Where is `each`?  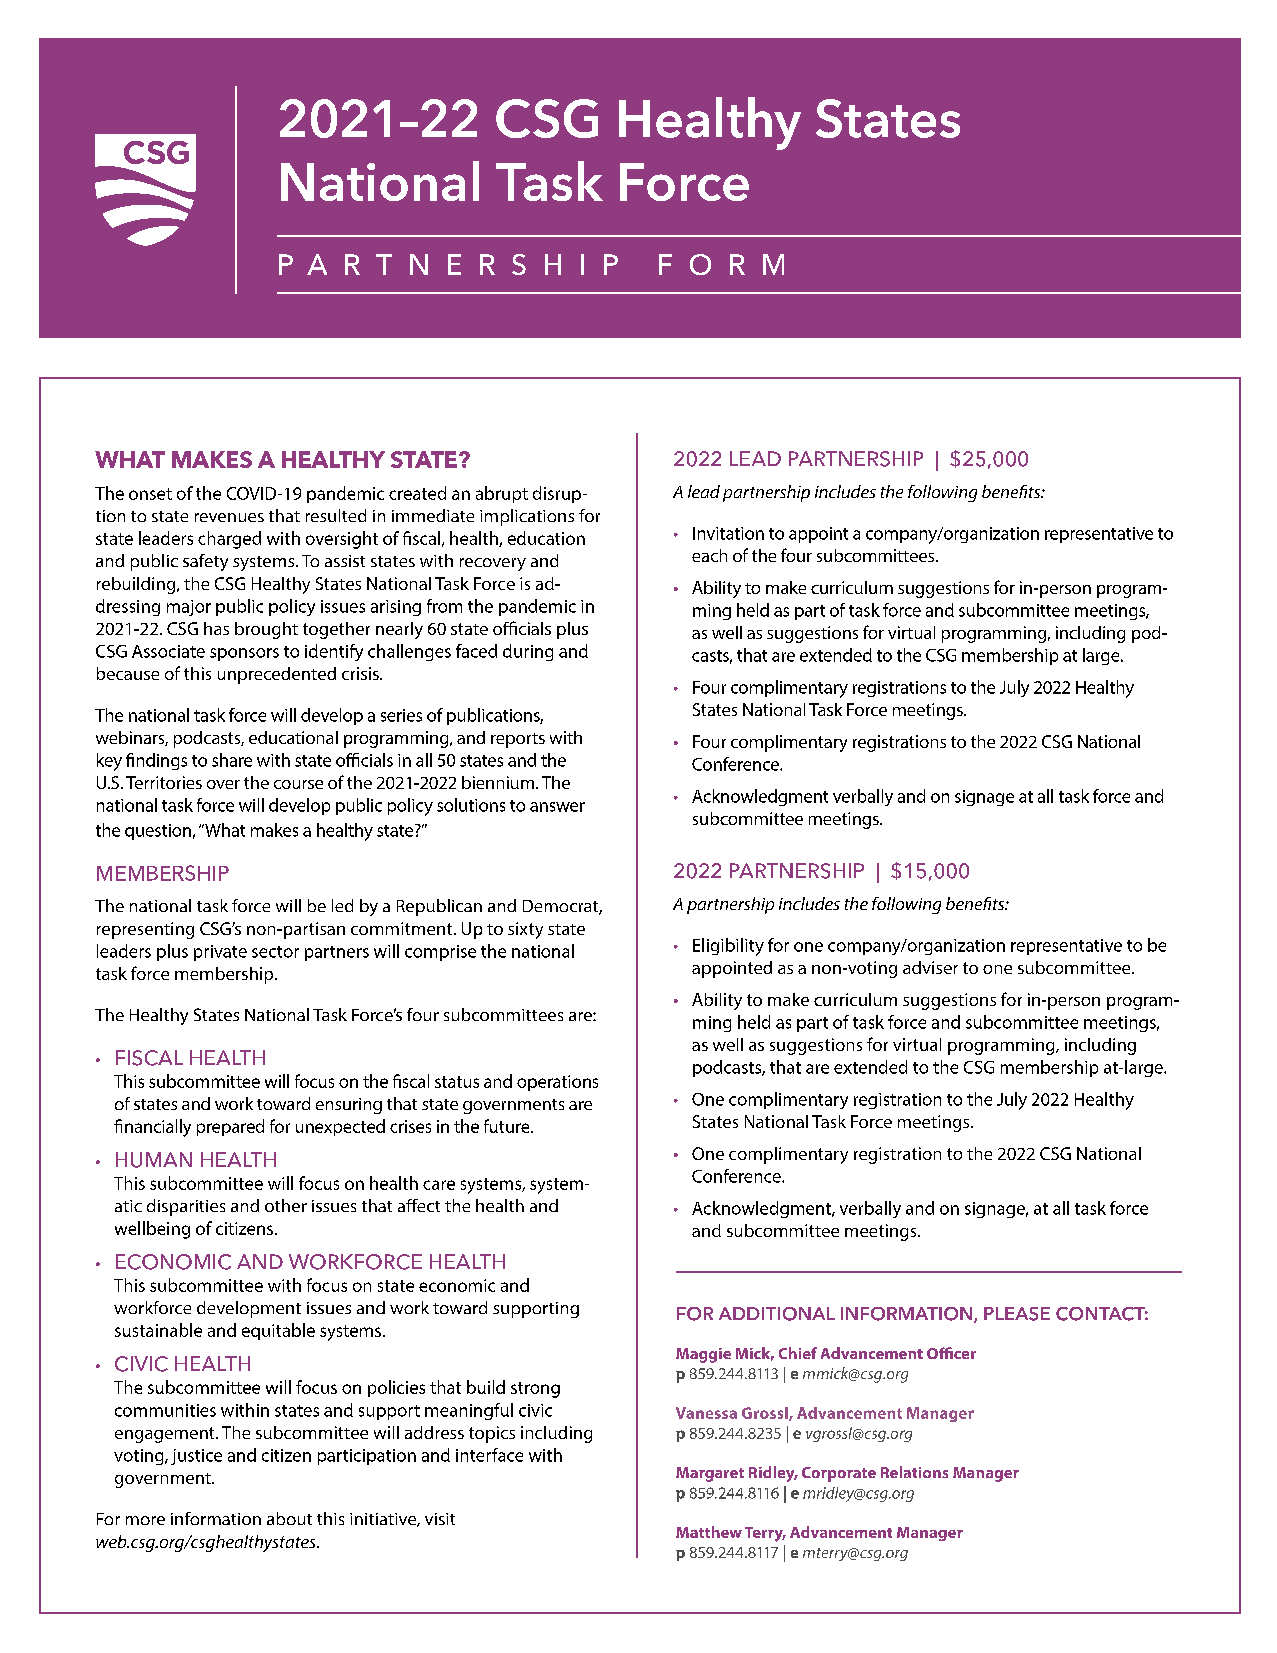 each is located at coordinates (709, 555).
